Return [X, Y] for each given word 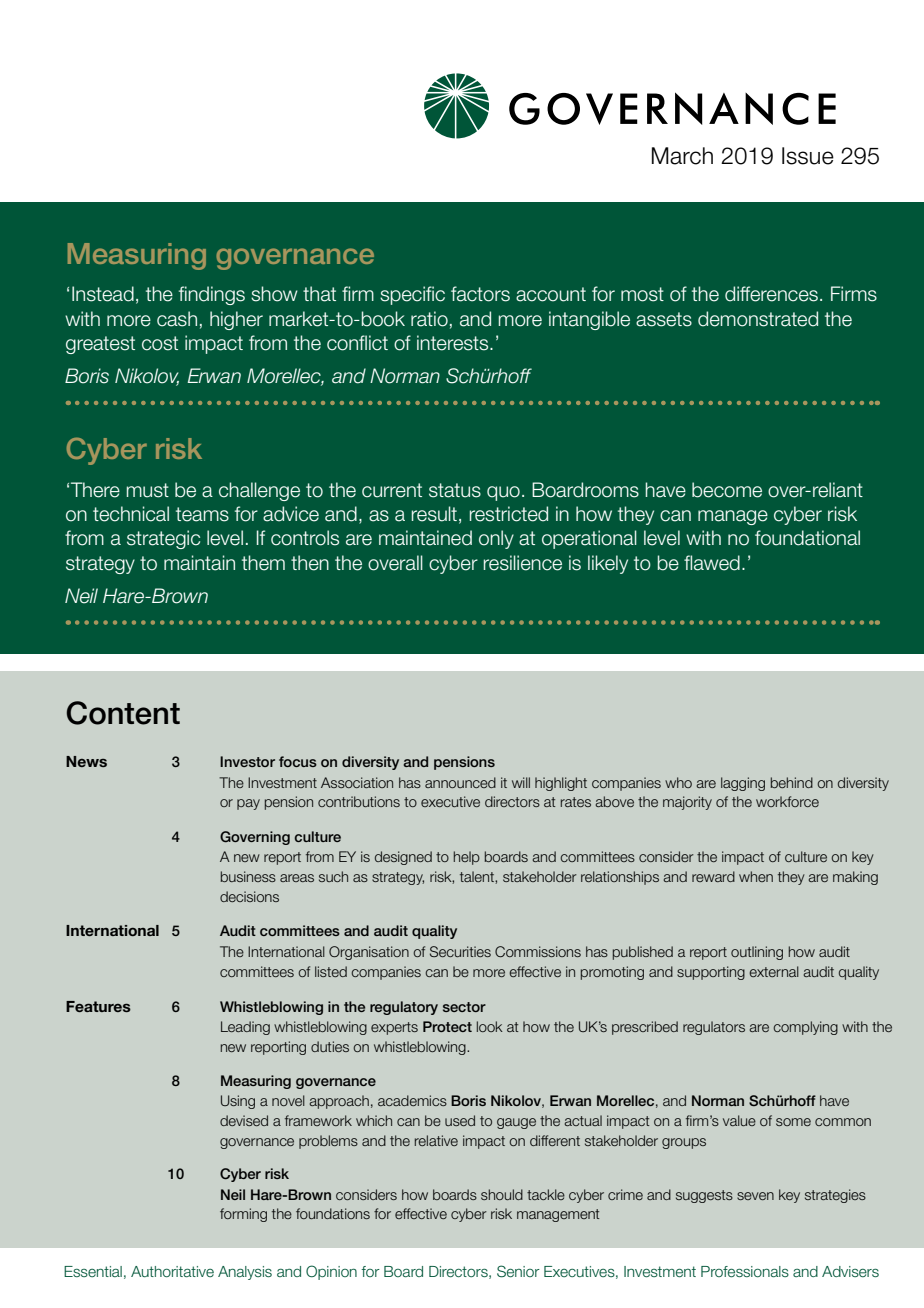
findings [212, 295]
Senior [518, 1271]
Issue [808, 156]
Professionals [745, 1272]
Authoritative [172, 1271]
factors [480, 294]
